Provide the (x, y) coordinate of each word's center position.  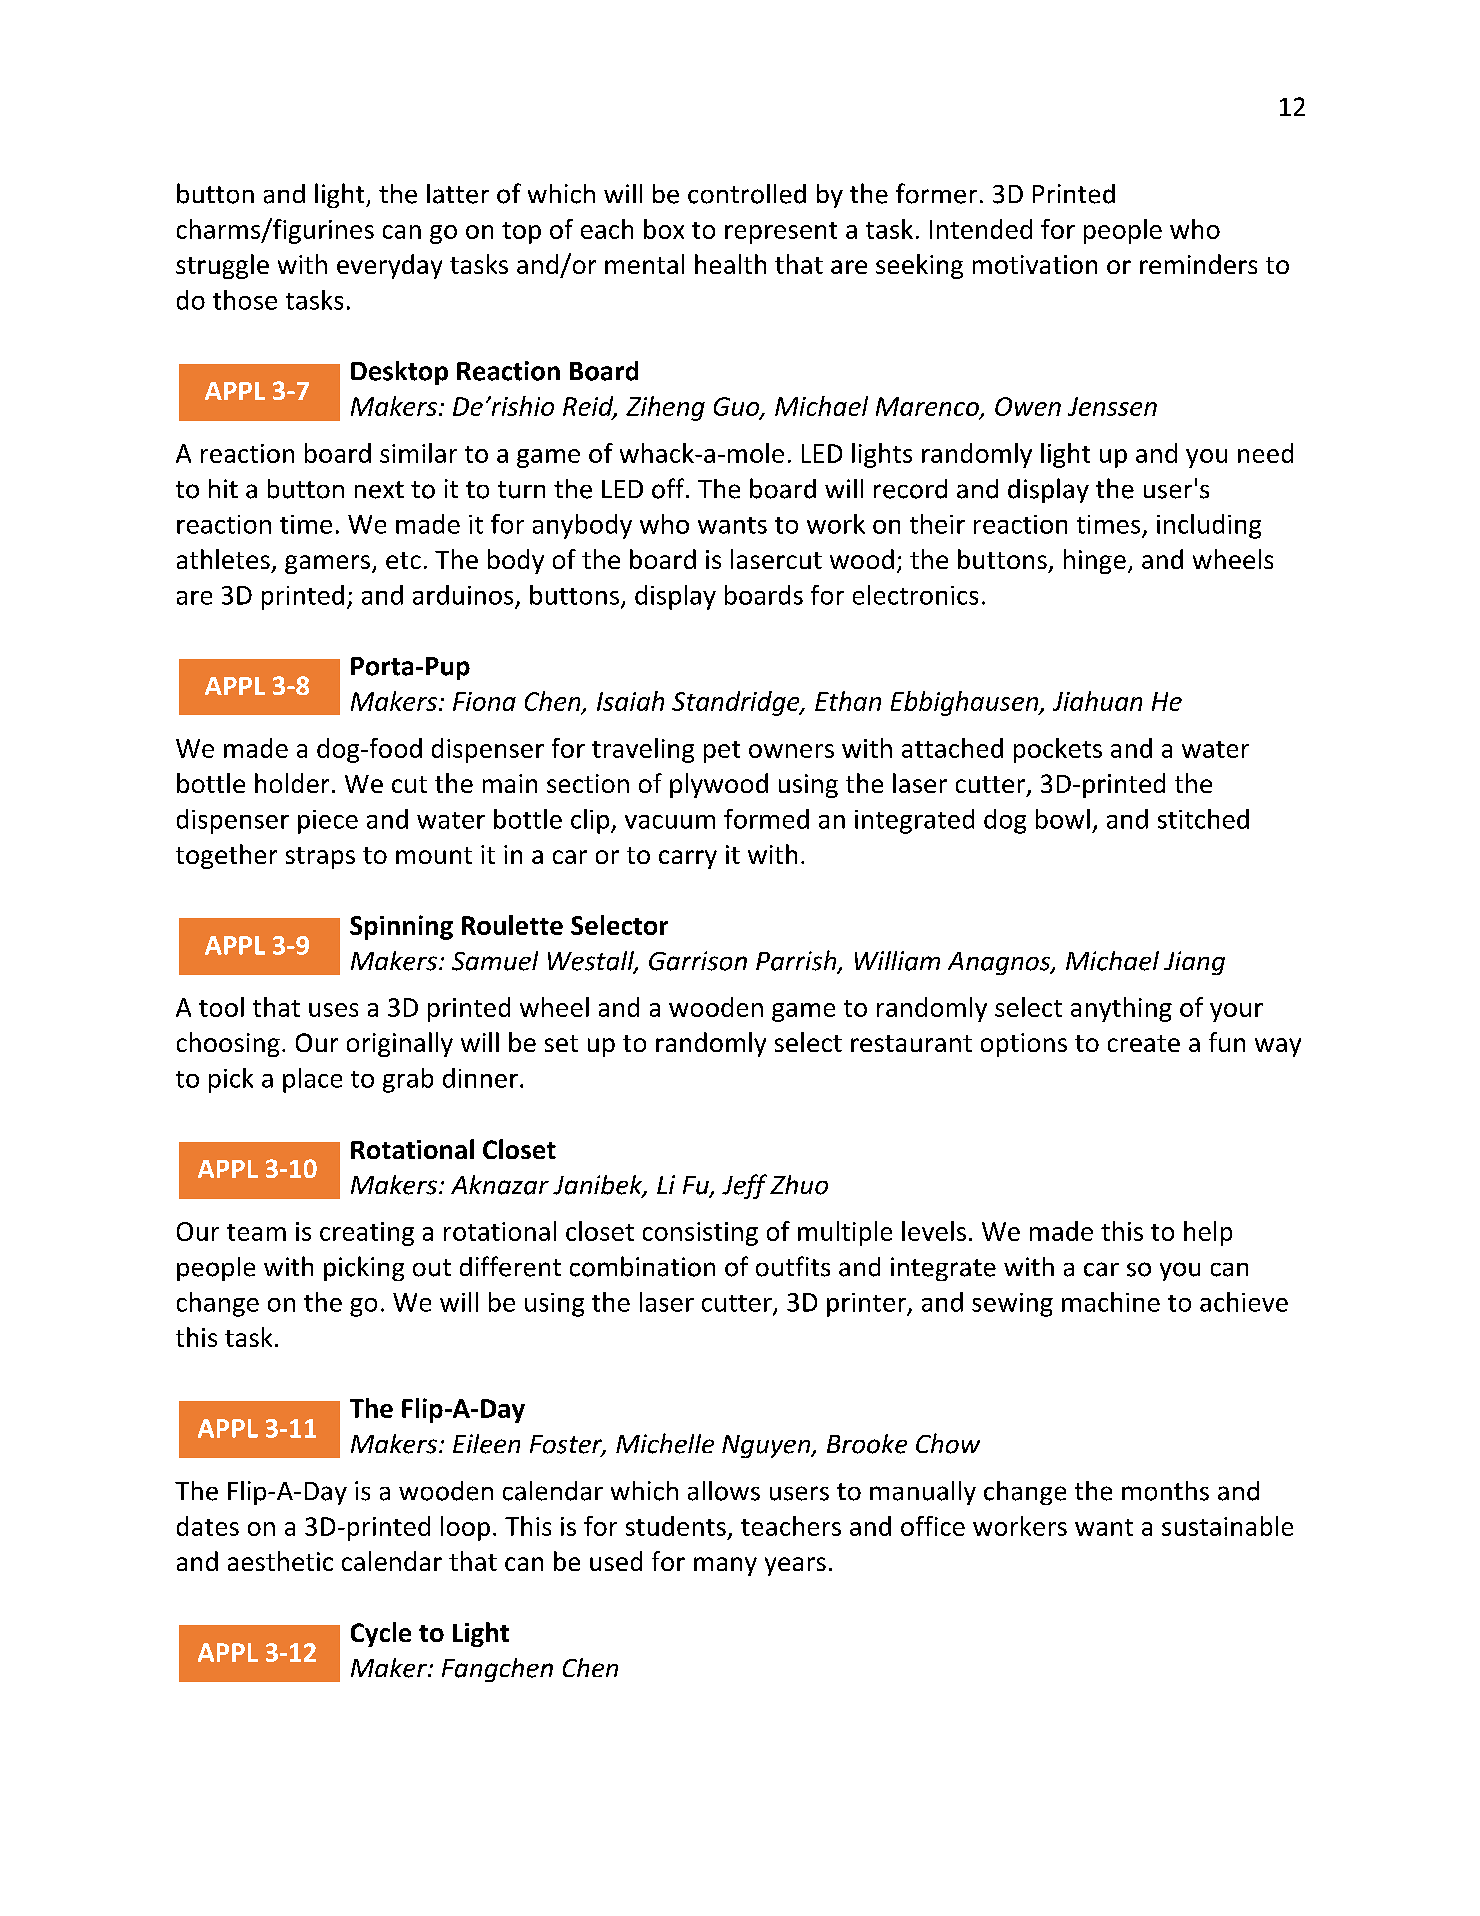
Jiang (1194, 963)
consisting (700, 1234)
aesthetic (280, 1561)
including (1209, 526)
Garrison (698, 961)
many (725, 1566)
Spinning (401, 927)
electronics (915, 595)
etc (403, 560)
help (1208, 1233)
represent (781, 233)
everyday (389, 266)
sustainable (1227, 1526)
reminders (1198, 264)
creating (367, 1234)
